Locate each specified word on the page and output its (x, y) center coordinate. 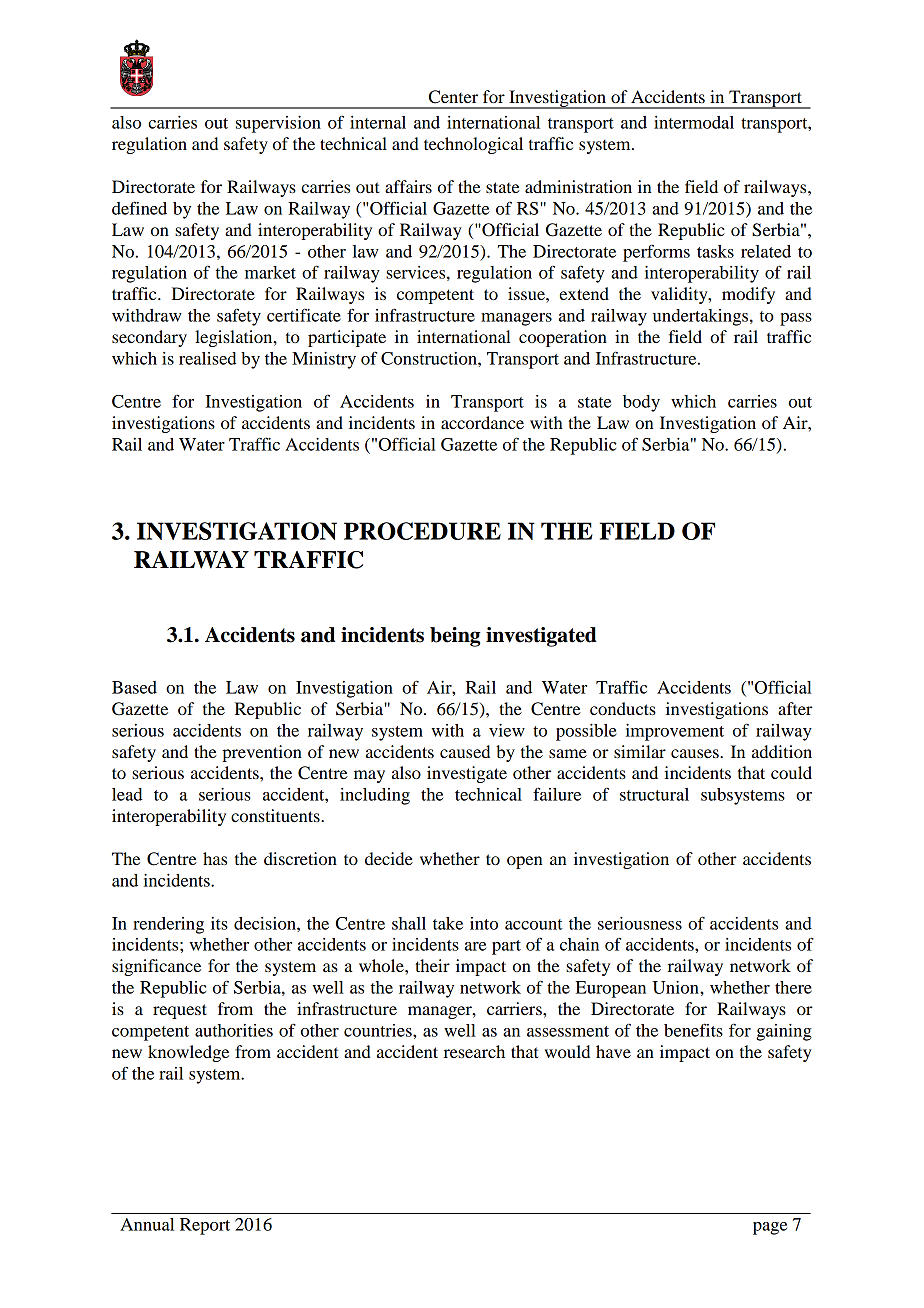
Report (205, 1226)
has (215, 858)
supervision (278, 124)
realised (207, 358)
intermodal (694, 122)
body (641, 403)
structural (654, 794)
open (524, 862)
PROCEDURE (422, 531)
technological (473, 145)
